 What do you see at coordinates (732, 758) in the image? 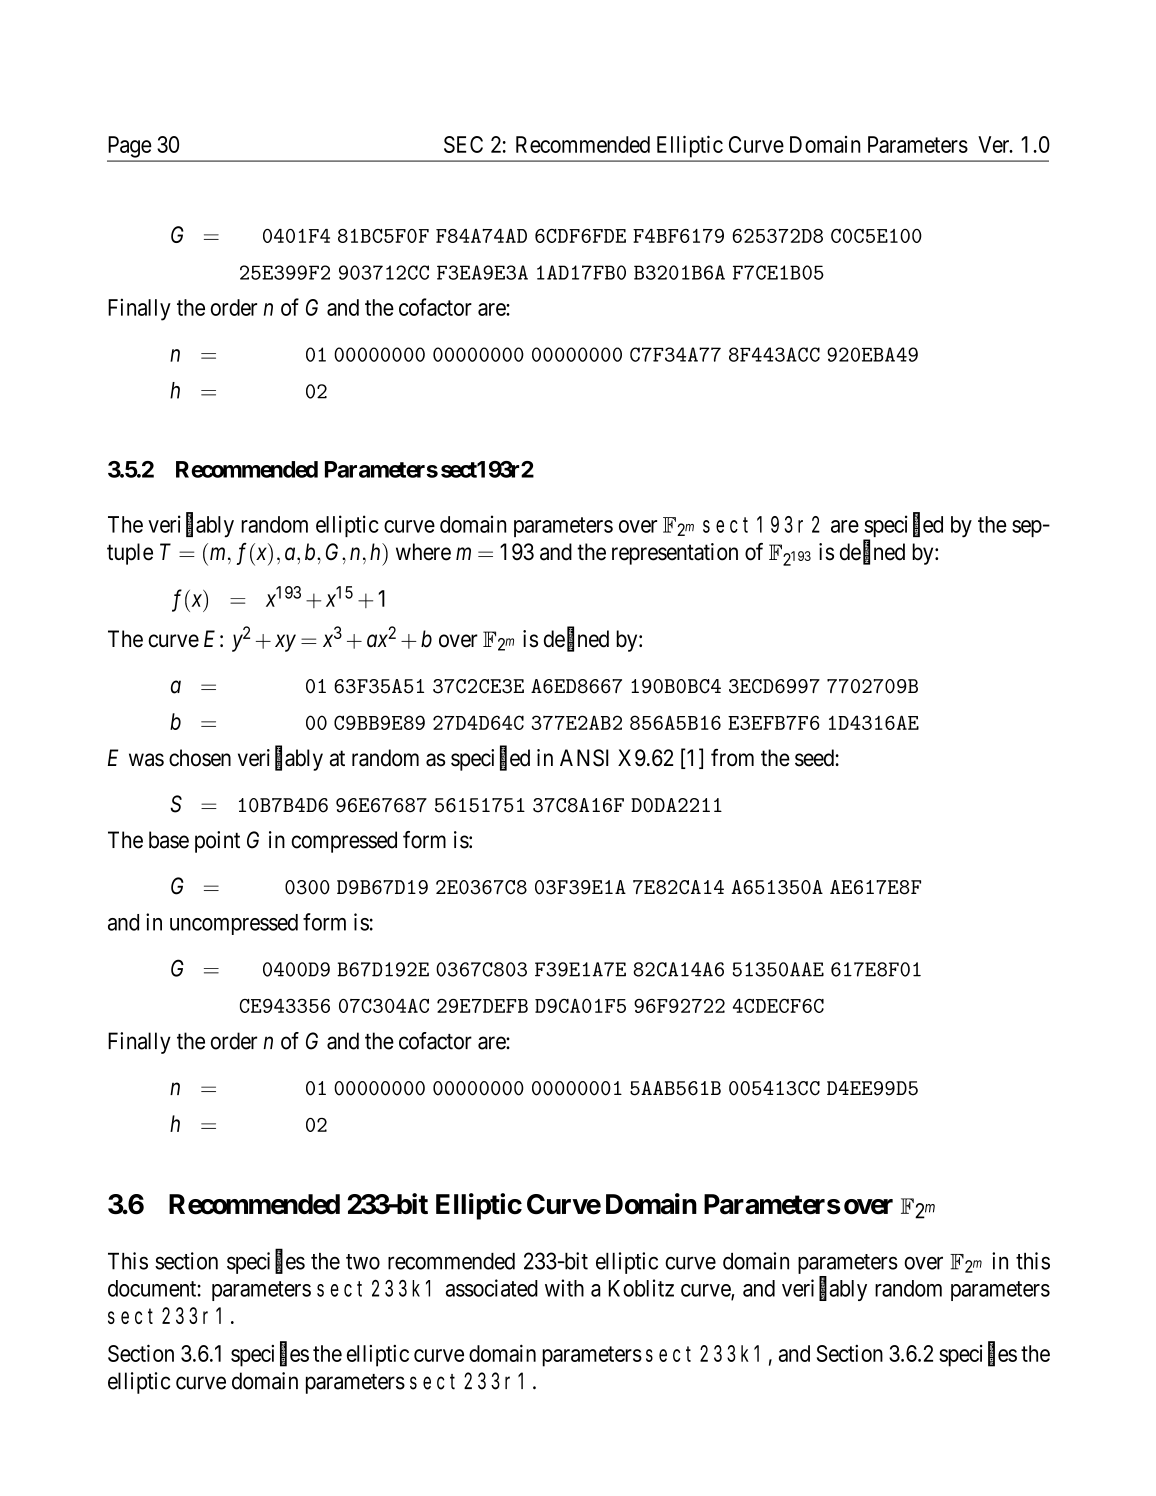
I see `from` at bounding box center [732, 758].
